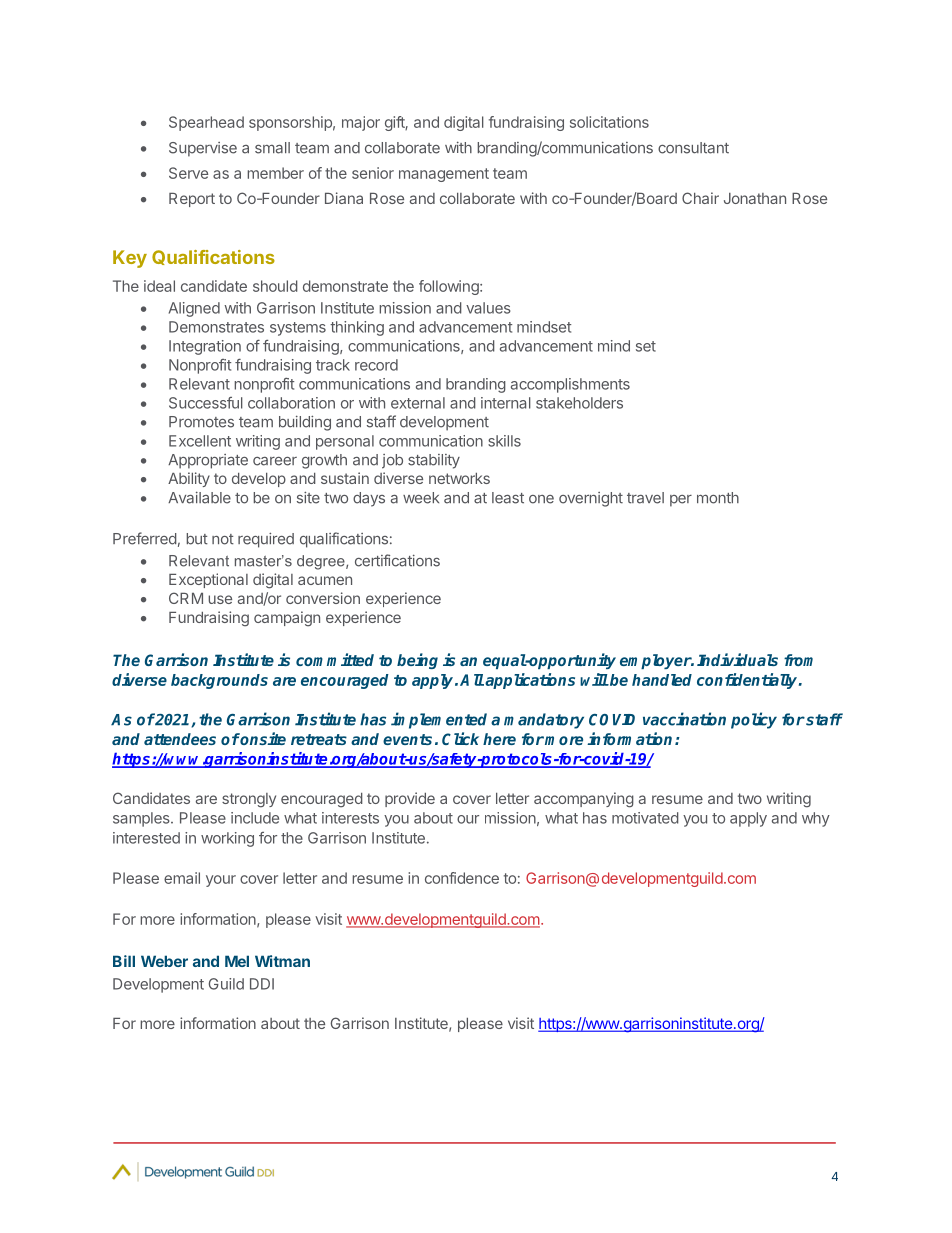 The width and height of the image is (952, 1233). I want to click on management, so click(444, 175).
